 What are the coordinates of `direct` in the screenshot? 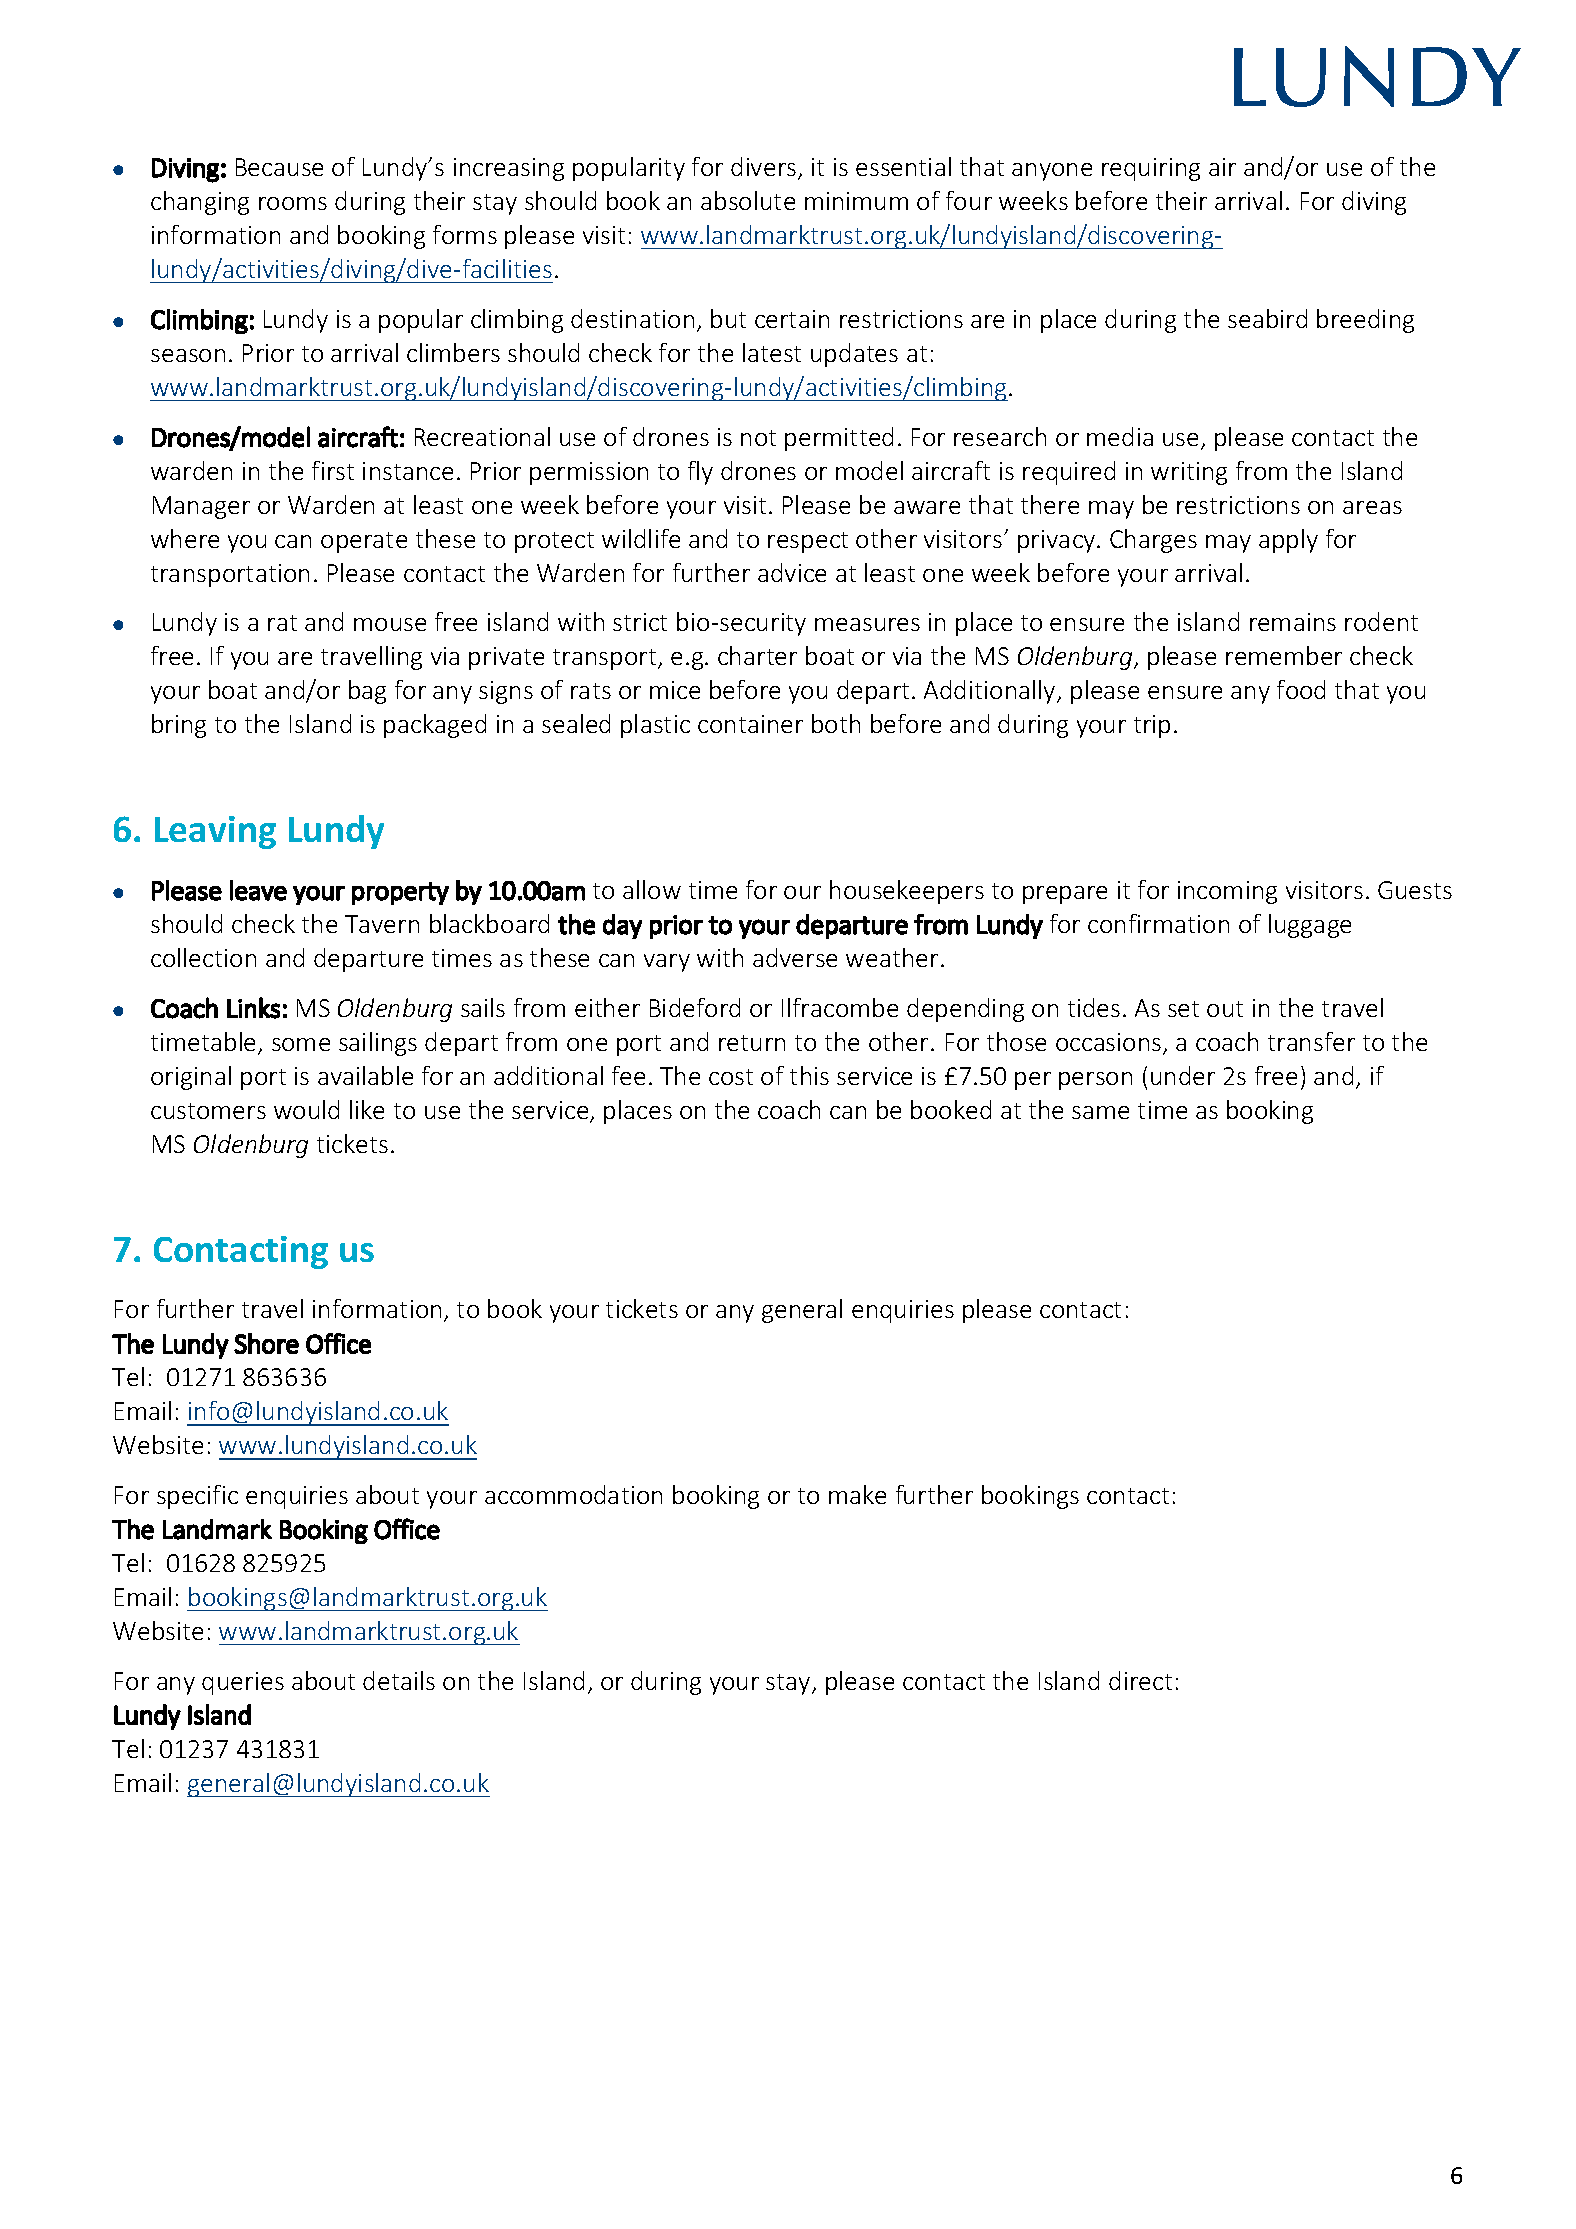 It's located at (1140, 1680).
